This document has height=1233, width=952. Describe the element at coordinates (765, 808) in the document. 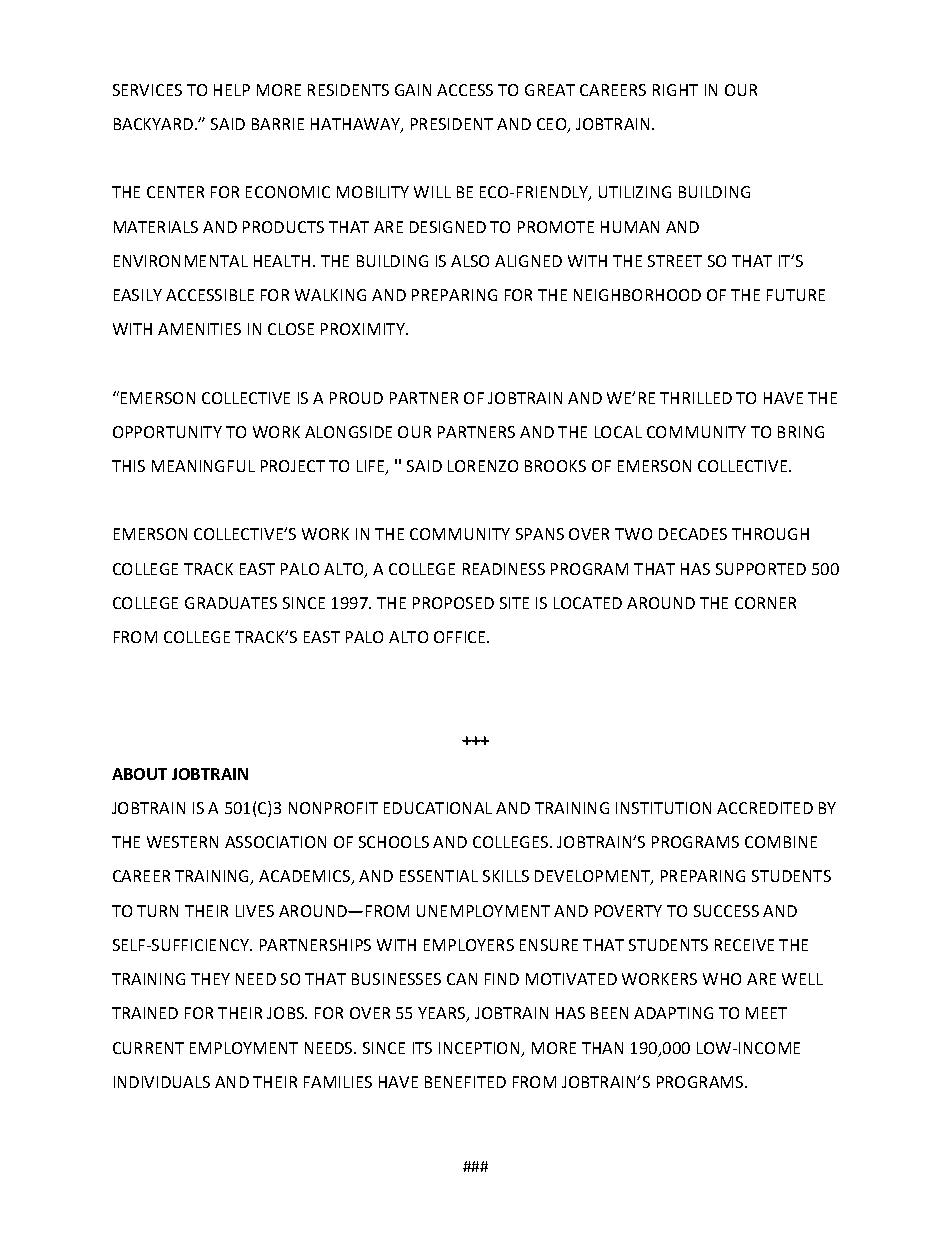

I see `ACCREDITED` at that location.
